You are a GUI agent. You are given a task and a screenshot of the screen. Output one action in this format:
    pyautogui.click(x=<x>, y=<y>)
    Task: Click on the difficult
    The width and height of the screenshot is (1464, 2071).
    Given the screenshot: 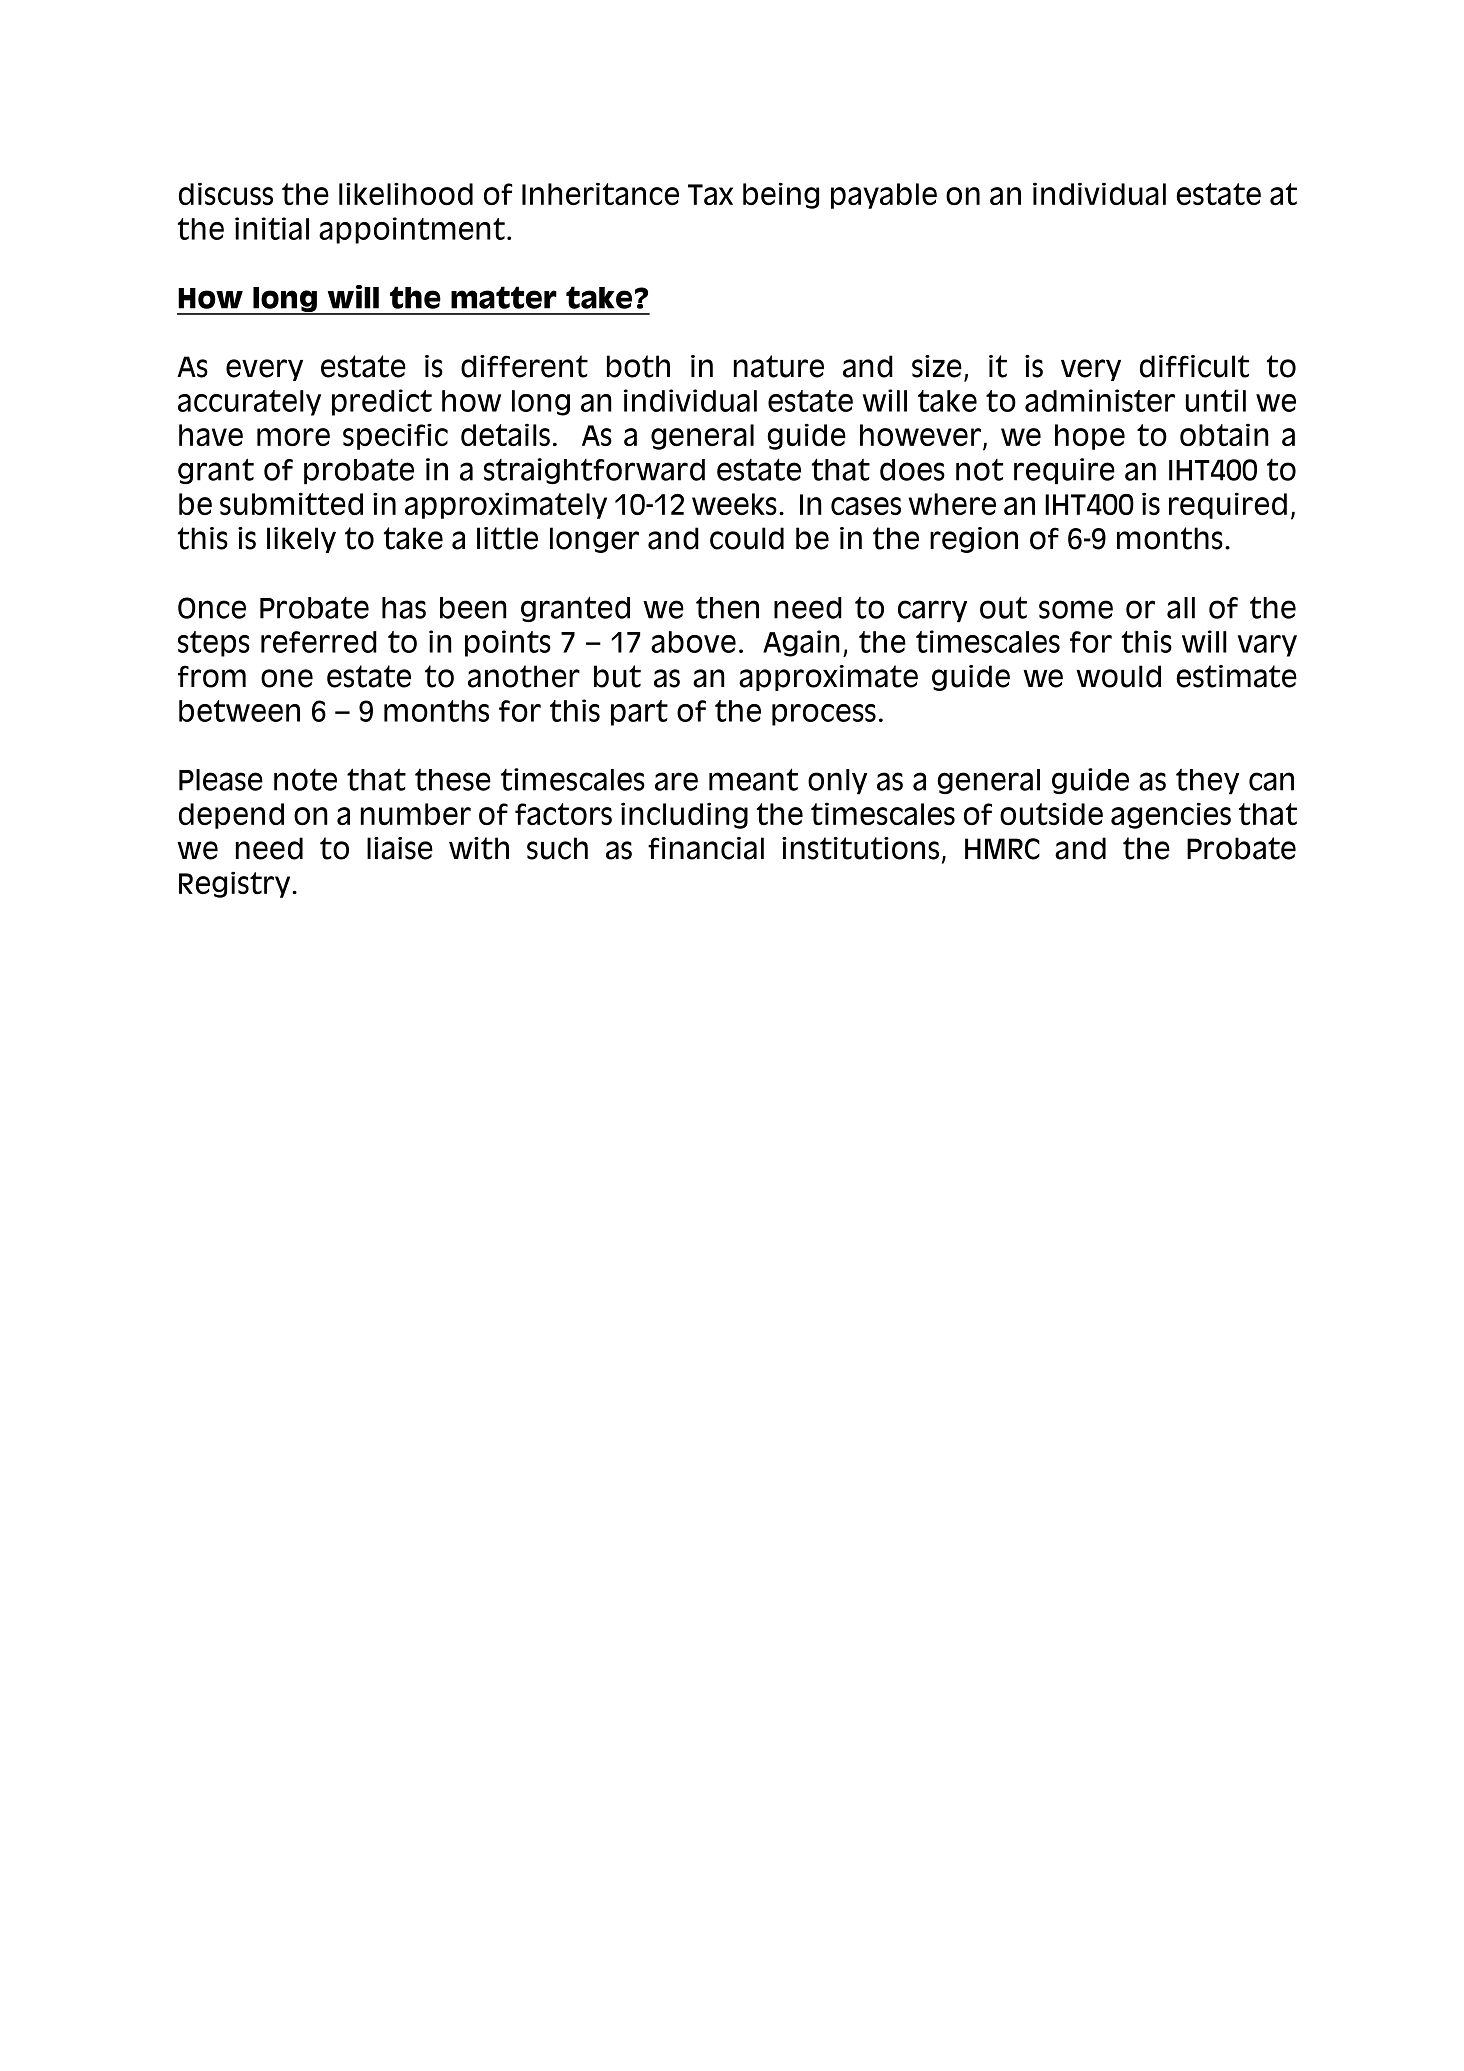 What is the action you would take?
    pyautogui.click(x=1194, y=366)
